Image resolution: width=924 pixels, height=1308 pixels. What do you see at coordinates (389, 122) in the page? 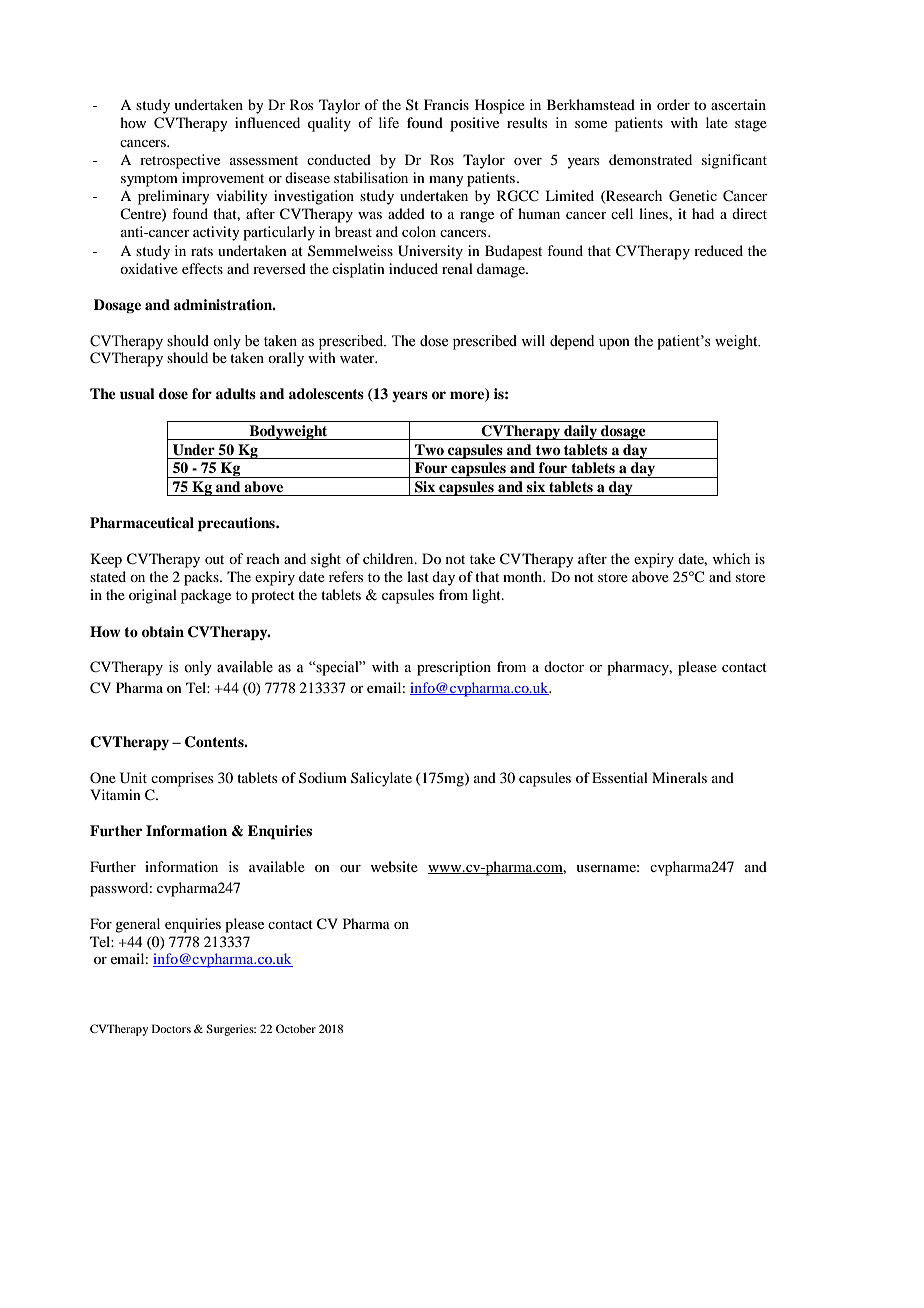
I see `life` at bounding box center [389, 122].
